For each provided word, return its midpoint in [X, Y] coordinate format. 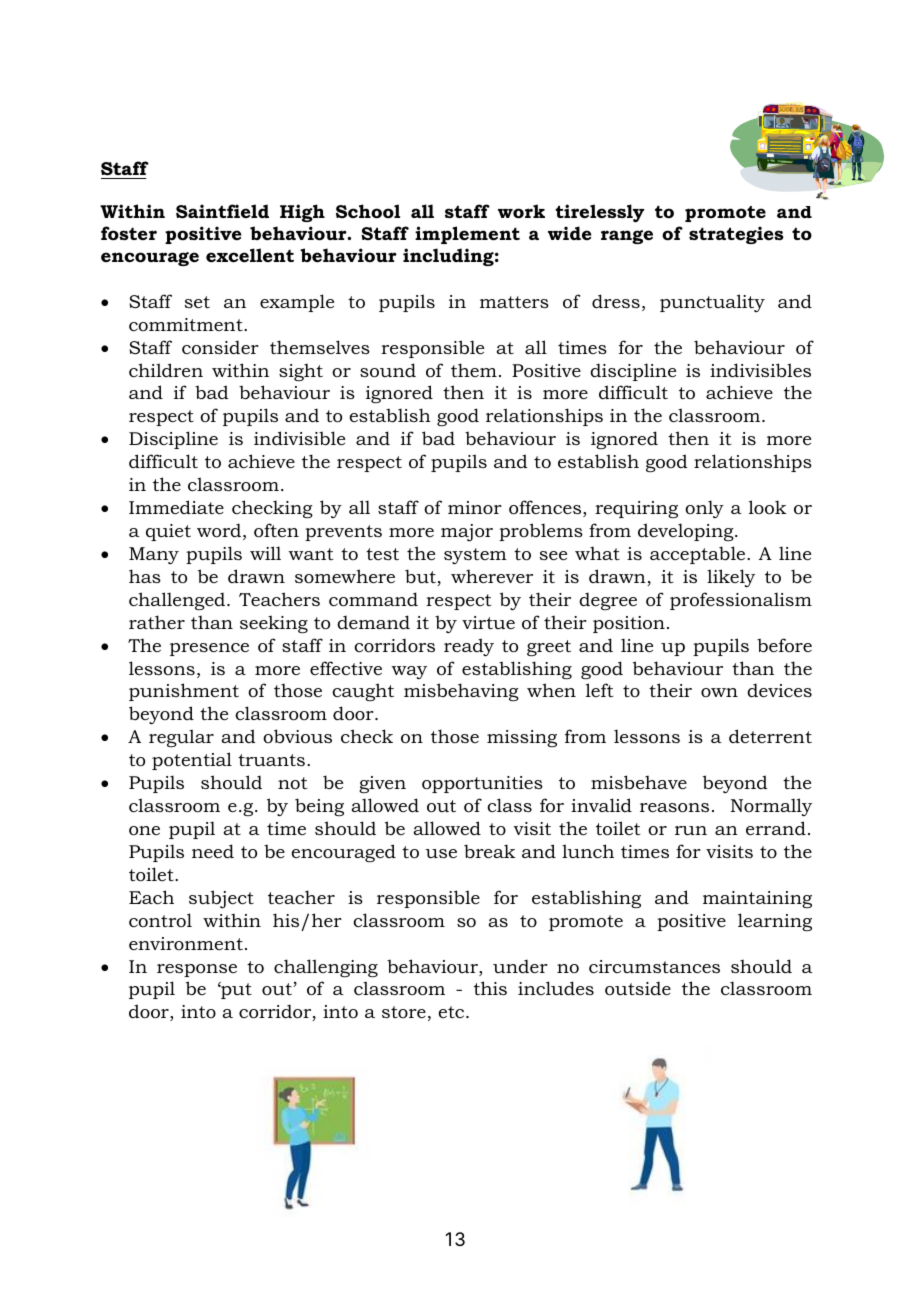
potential [192, 761]
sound [388, 370]
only [704, 509]
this [490, 988]
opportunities [482, 784]
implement [467, 235]
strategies [736, 235]
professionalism [741, 601]
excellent [250, 255]
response [197, 970]
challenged [178, 601]
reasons [674, 808]
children [166, 370]
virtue [488, 622]
